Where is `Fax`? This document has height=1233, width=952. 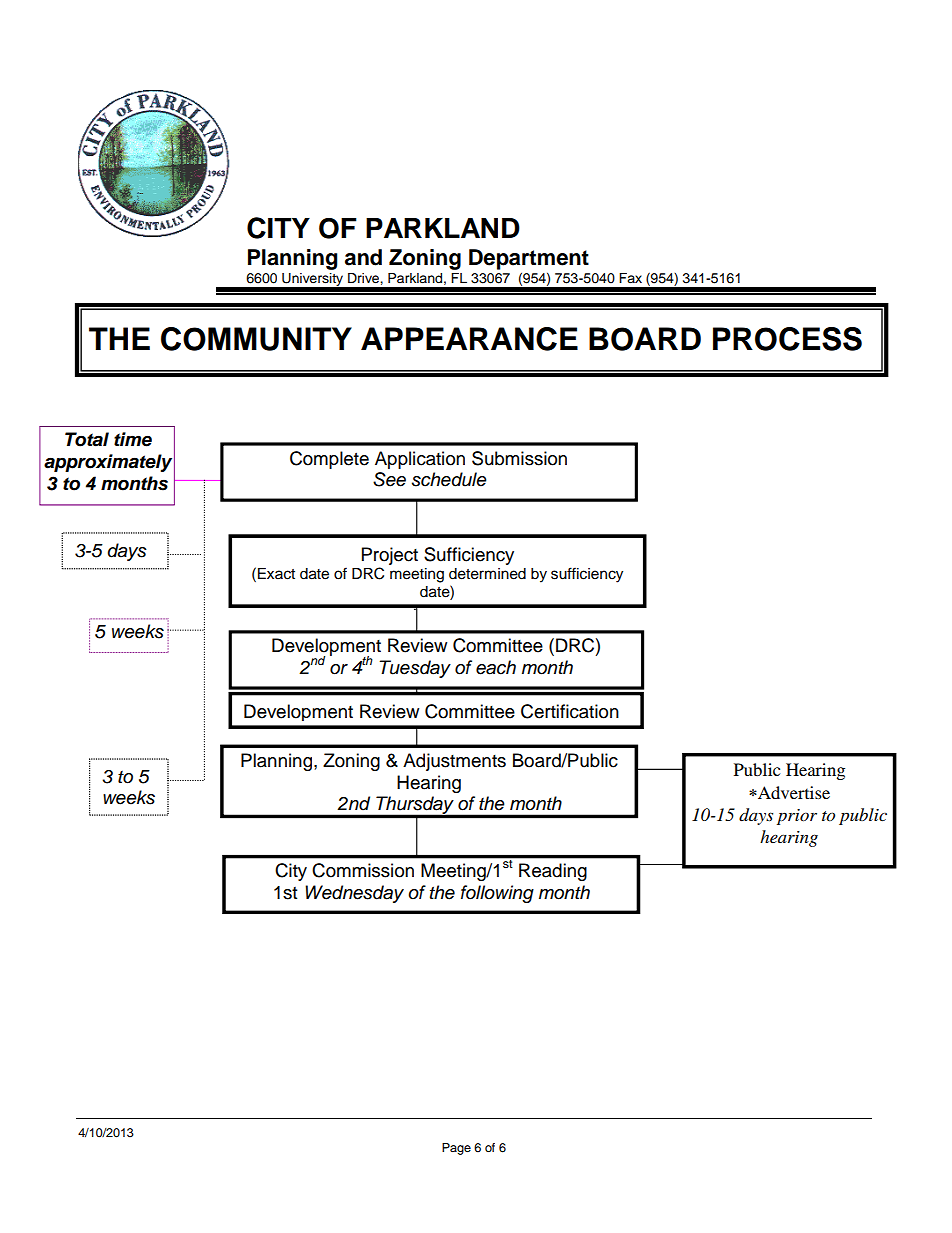 Fax is located at coordinates (630, 278).
